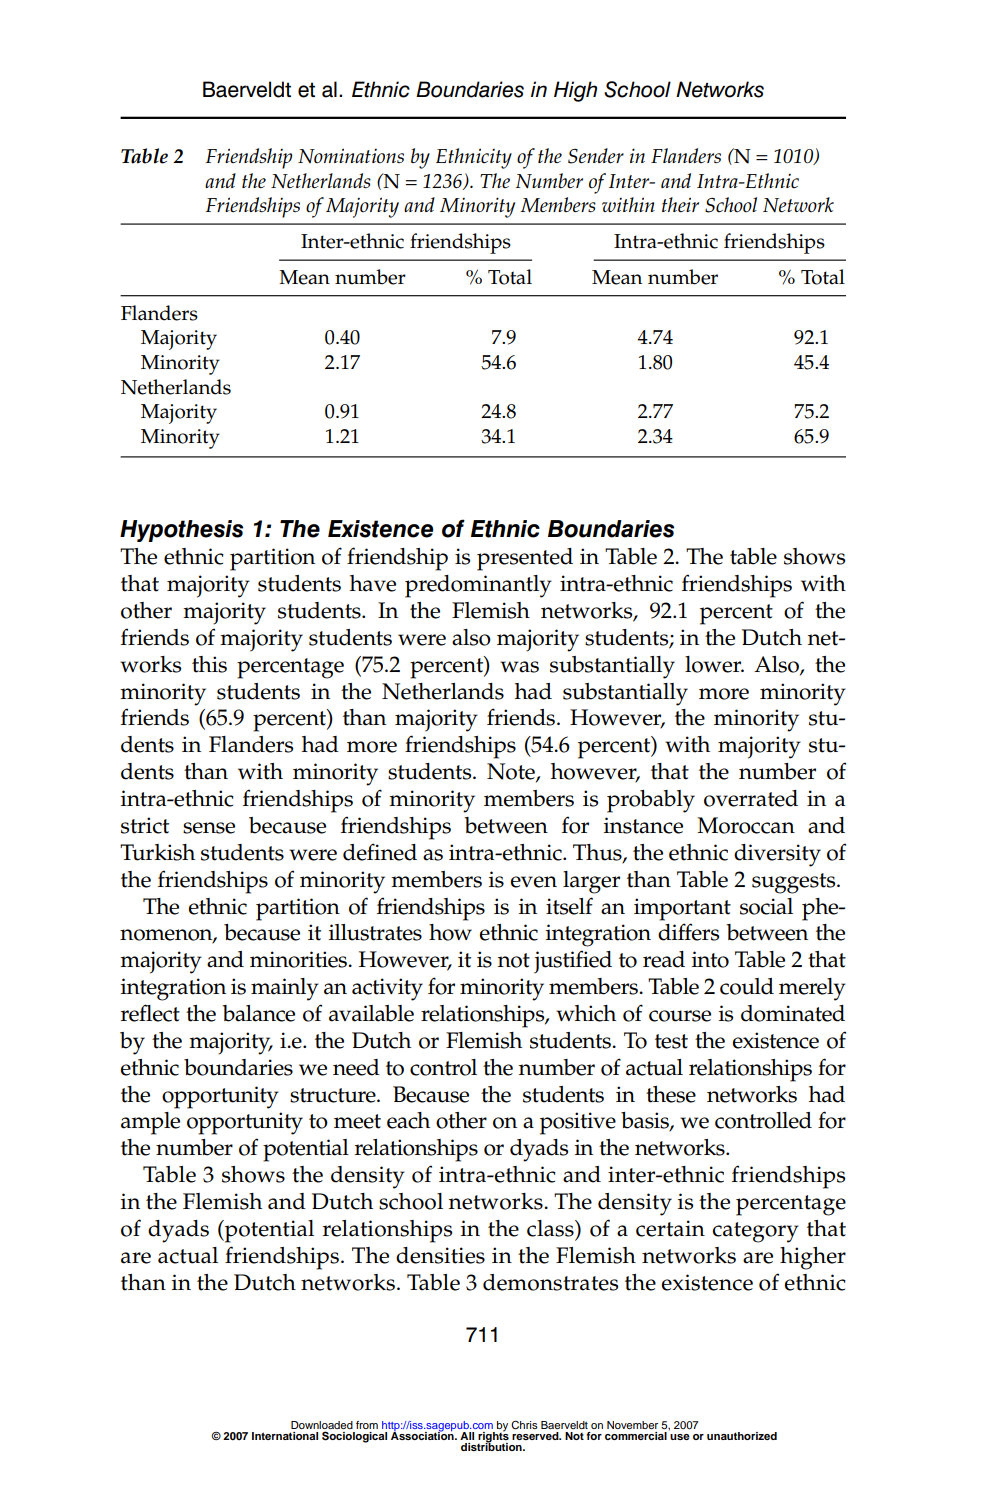 This document has height=1485, width=990. Describe the element at coordinates (351, 156) in the document. I see `Nominations` at that location.
